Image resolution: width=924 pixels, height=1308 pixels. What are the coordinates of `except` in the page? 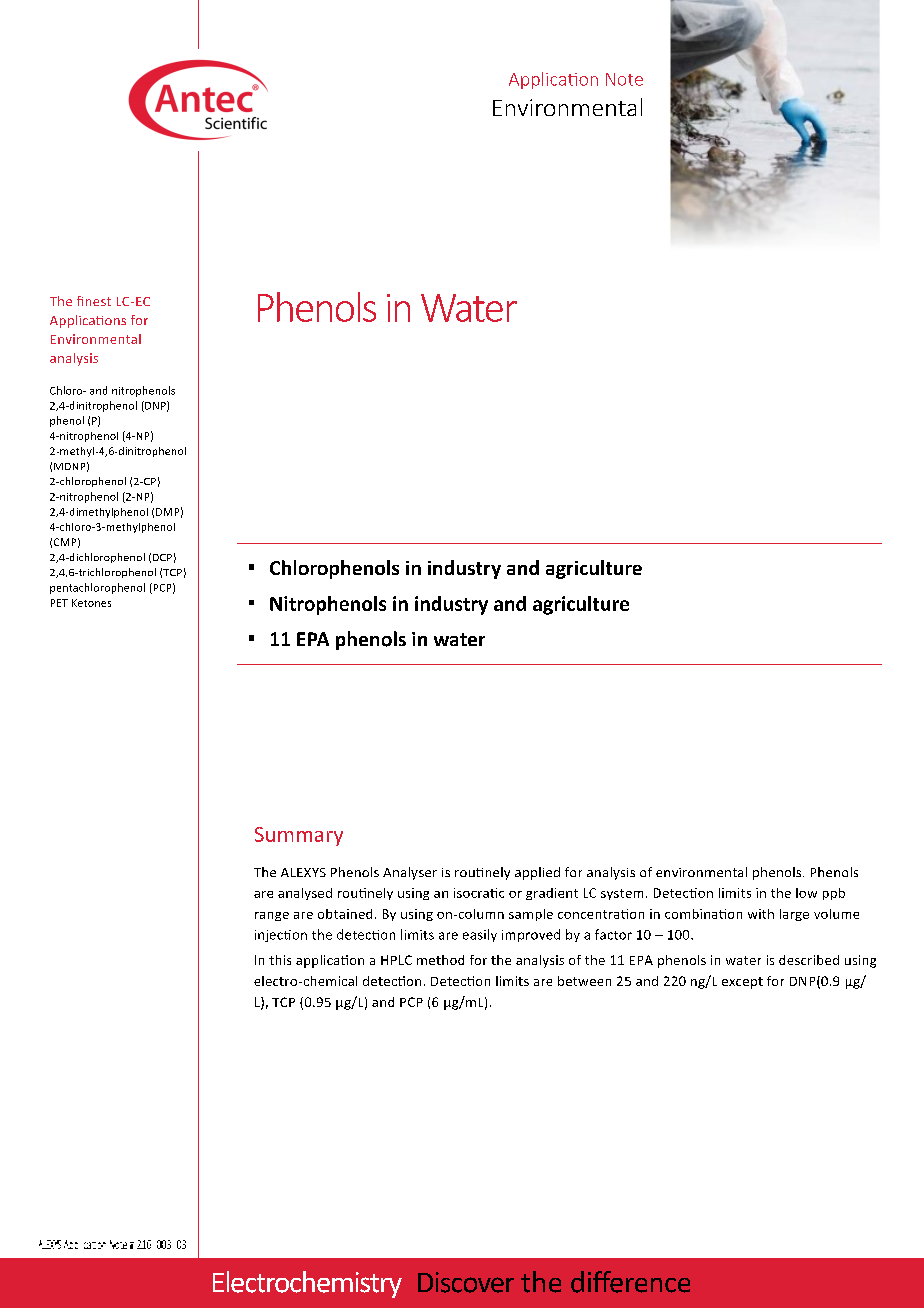 It's located at (742, 983).
